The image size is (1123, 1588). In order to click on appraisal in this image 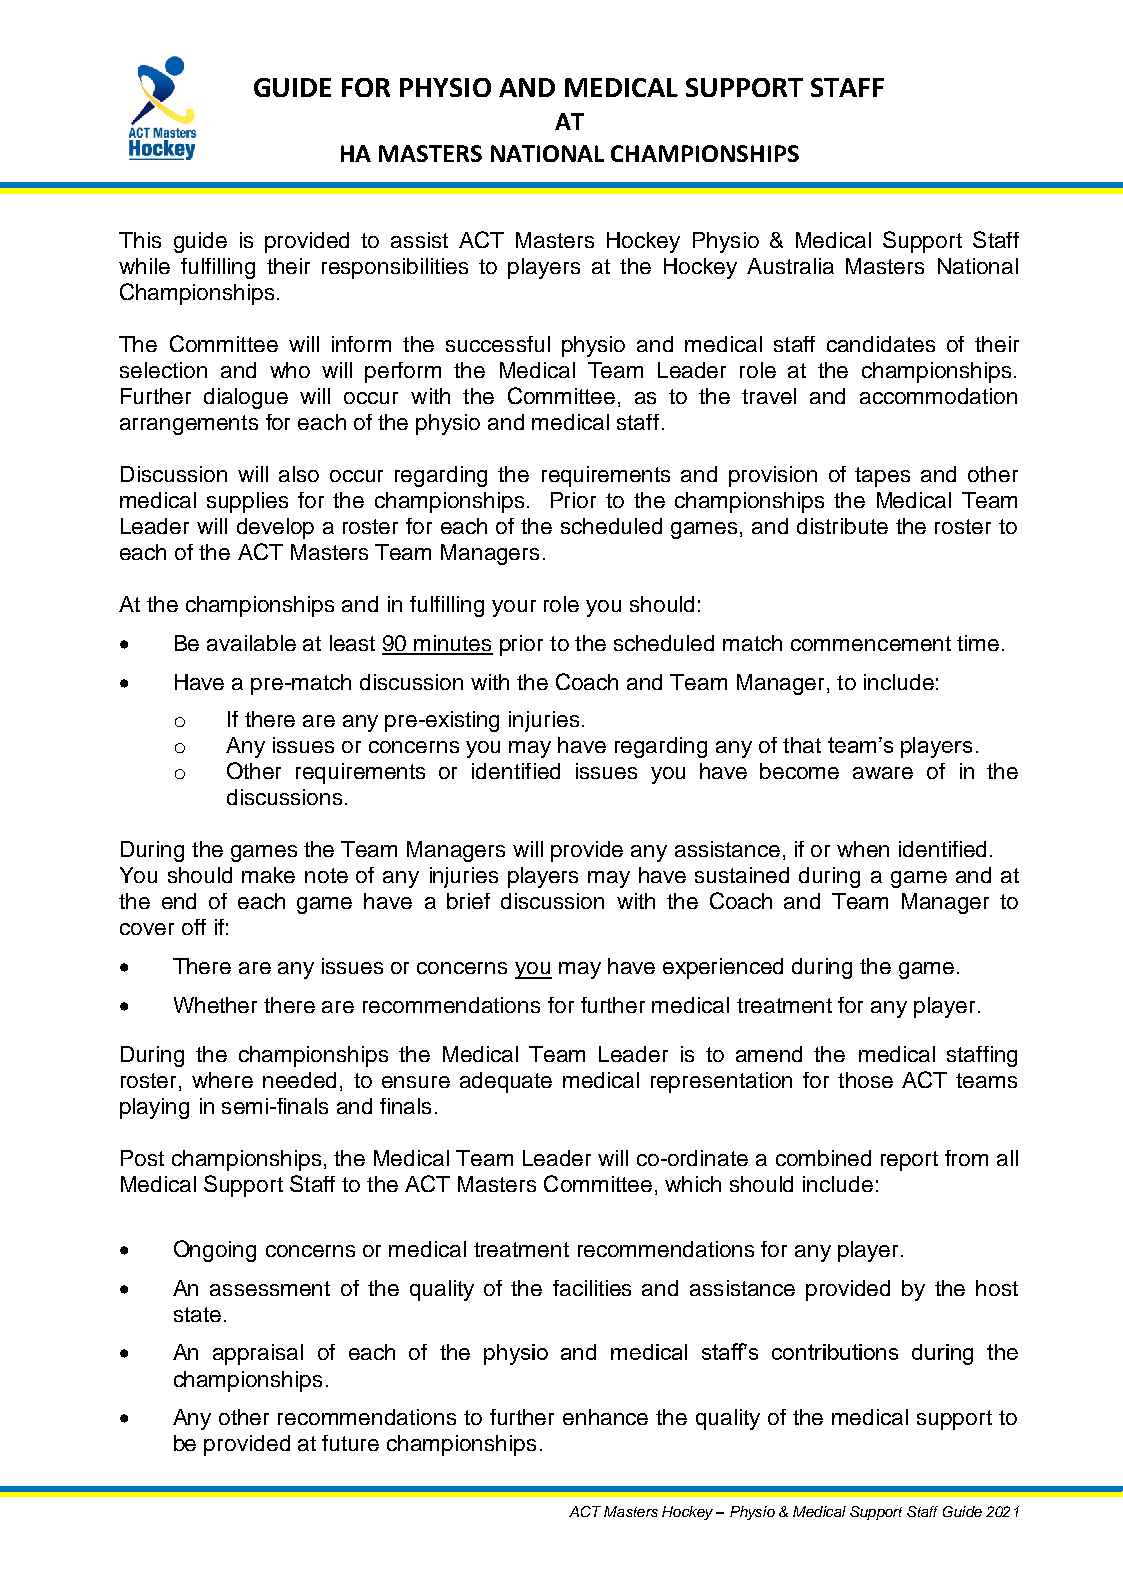, I will do `click(258, 1354)`.
